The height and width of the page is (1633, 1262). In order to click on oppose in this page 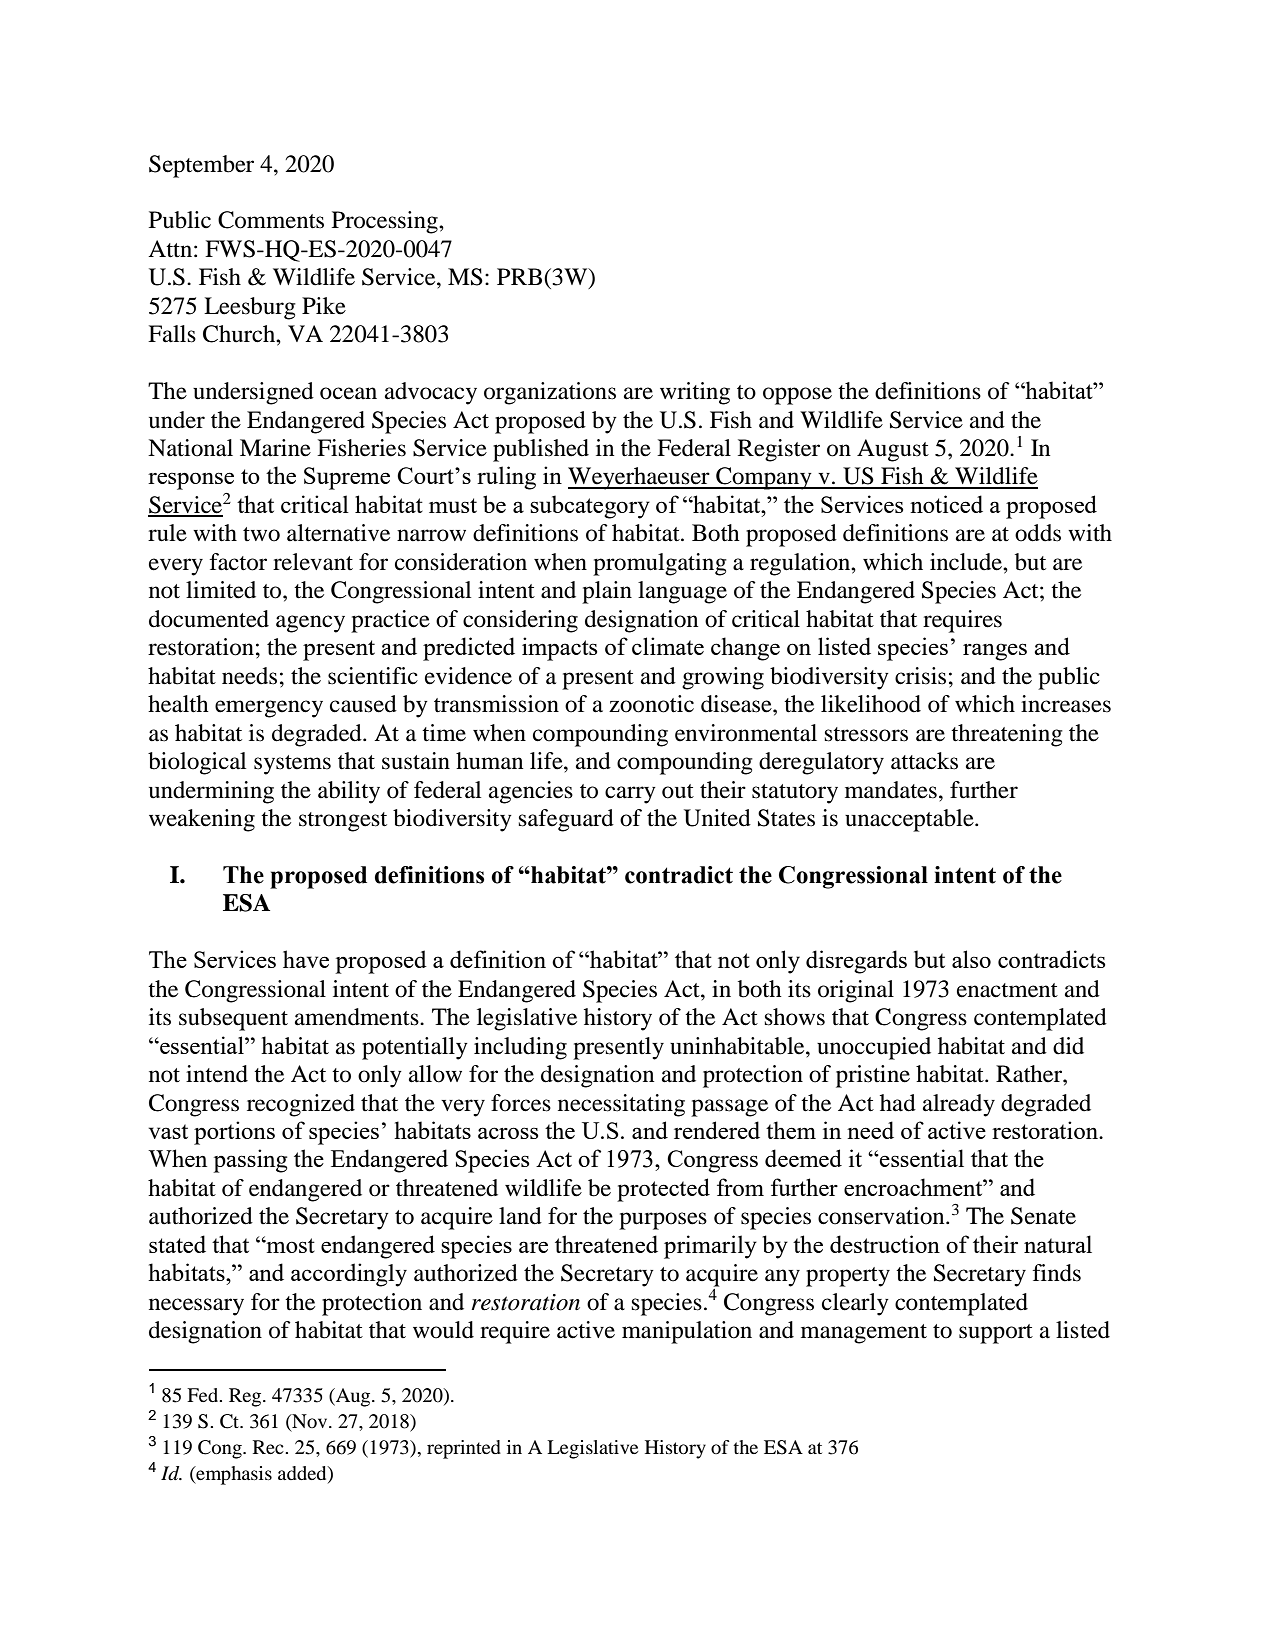, I will do `click(797, 396)`.
